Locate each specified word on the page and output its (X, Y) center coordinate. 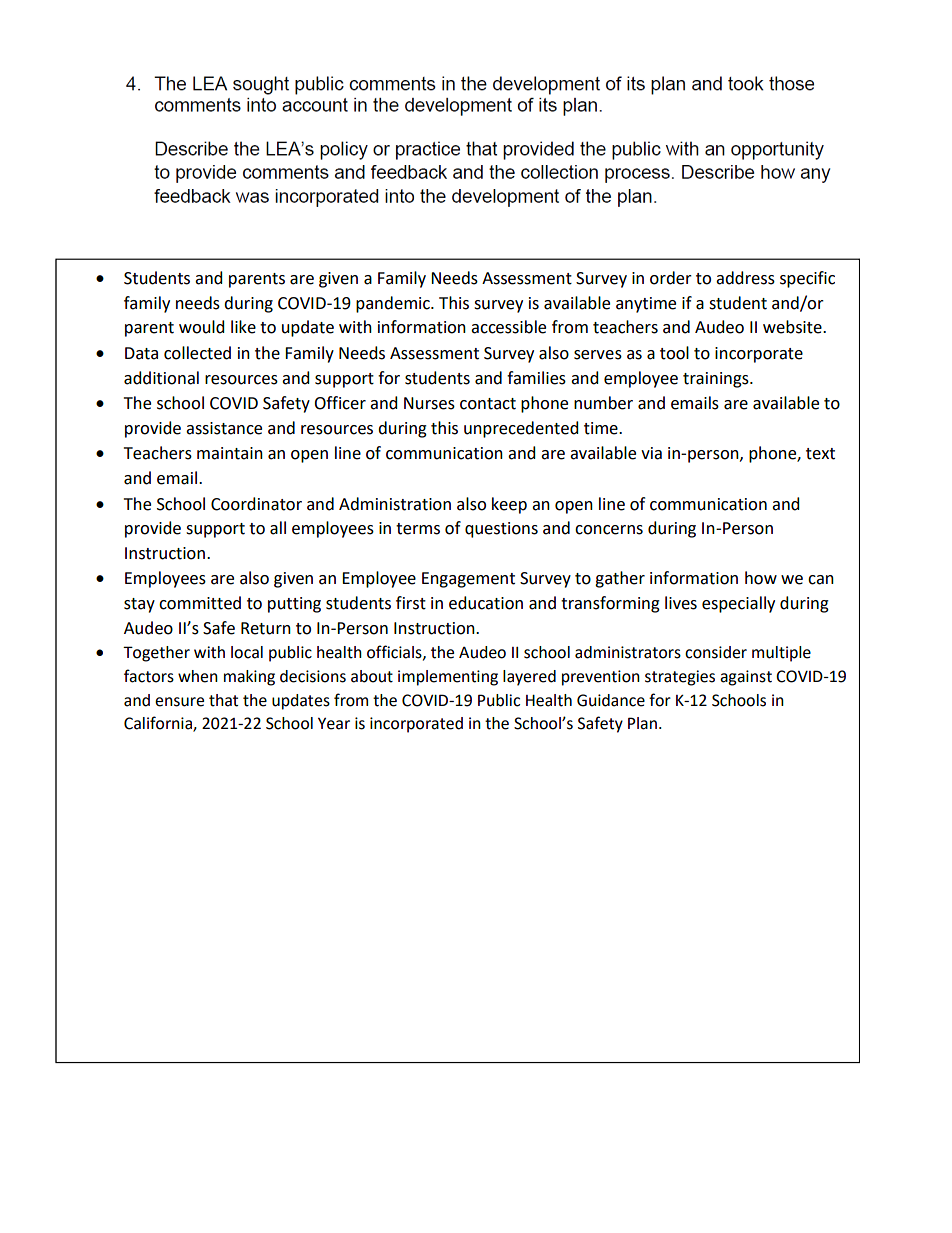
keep (509, 505)
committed (200, 603)
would (202, 327)
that (223, 700)
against (746, 678)
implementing (448, 678)
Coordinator (256, 504)
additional (161, 378)
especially (738, 604)
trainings (717, 380)
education (486, 603)
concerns (609, 530)
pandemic (394, 304)
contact (488, 404)
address (745, 278)
